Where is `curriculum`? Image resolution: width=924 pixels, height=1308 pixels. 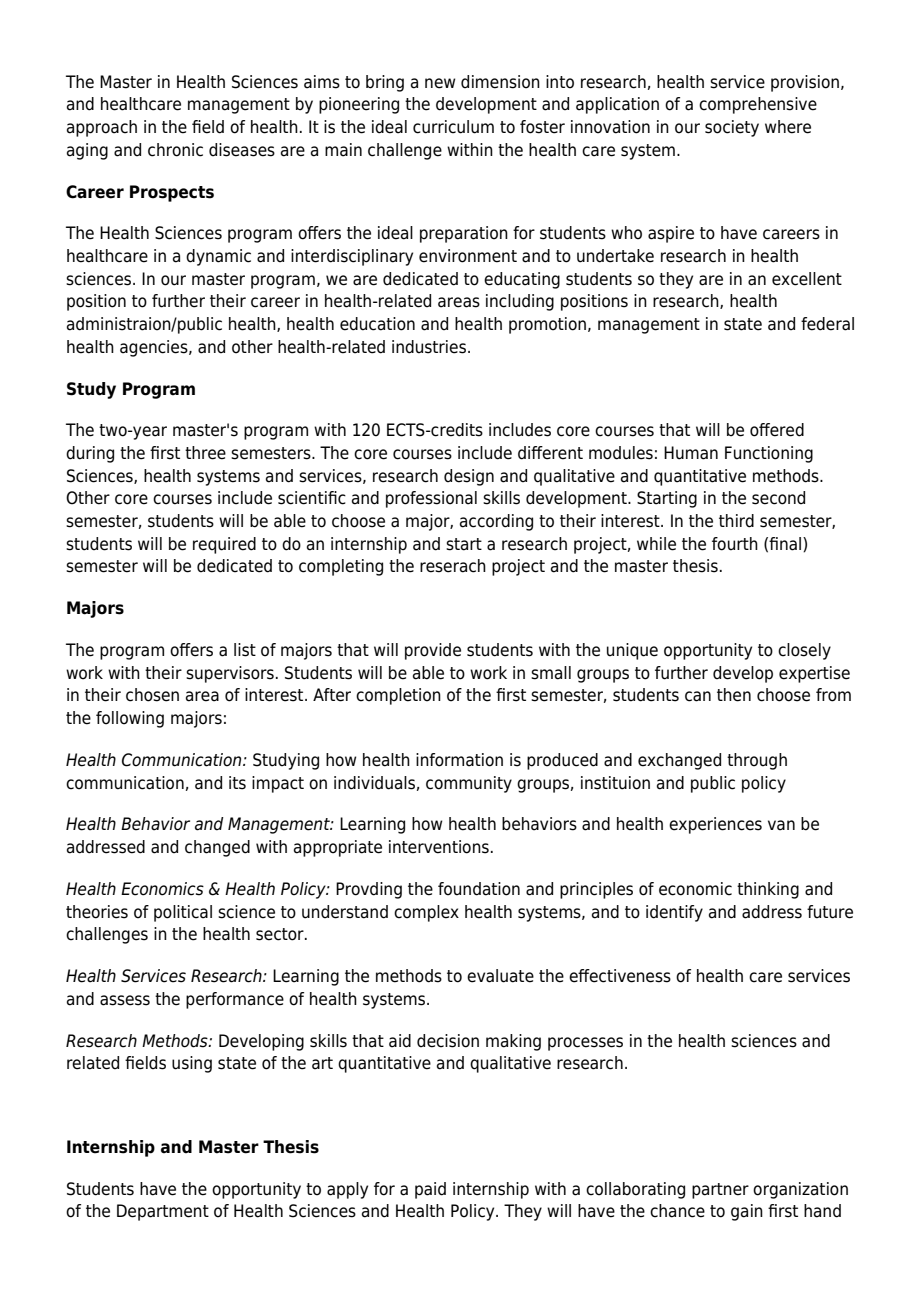
curriculum is located at coordinates (453, 127).
